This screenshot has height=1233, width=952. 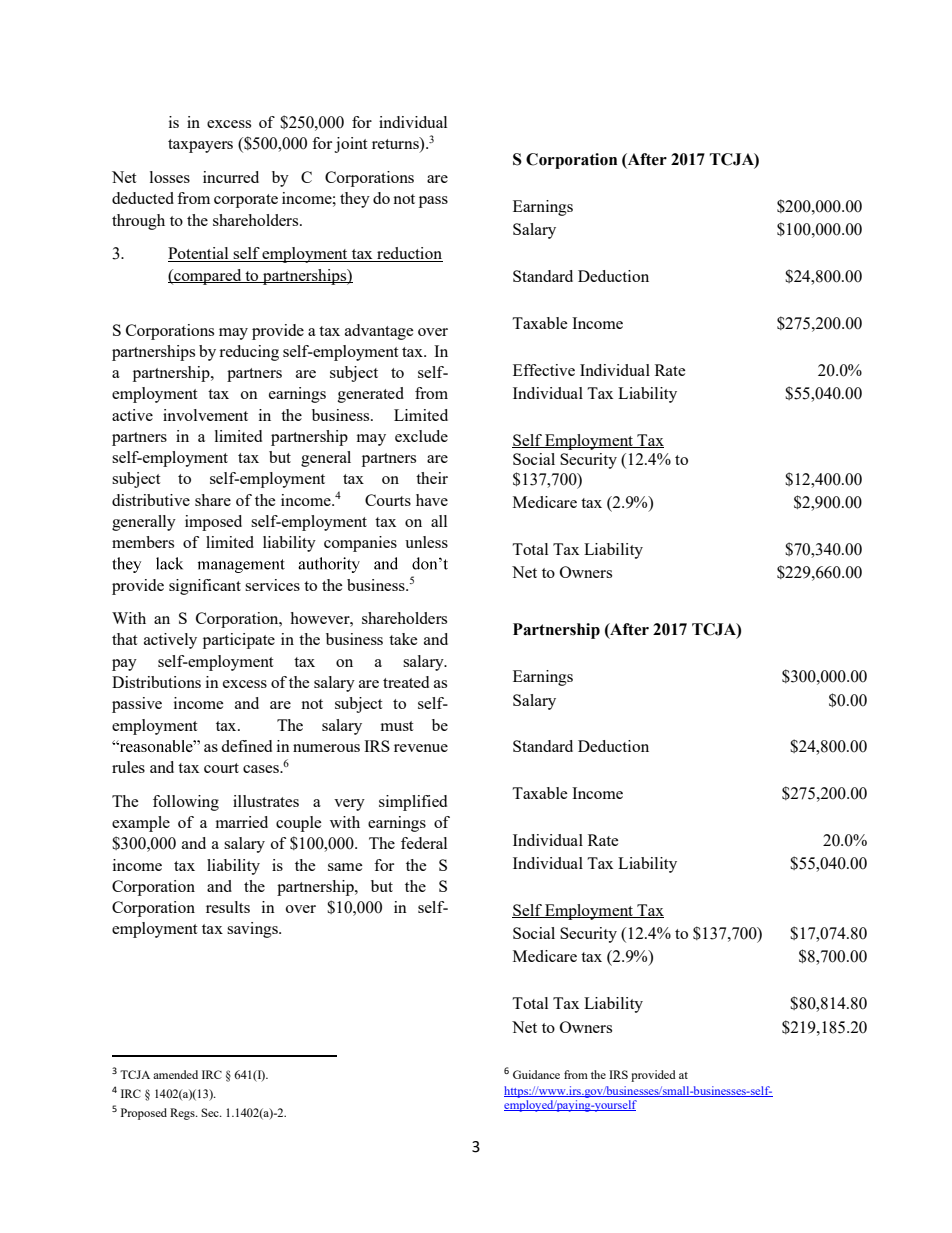 What do you see at coordinates (186, 803) in the screenshot?
I see `following` at bounding box center [186, 803].
